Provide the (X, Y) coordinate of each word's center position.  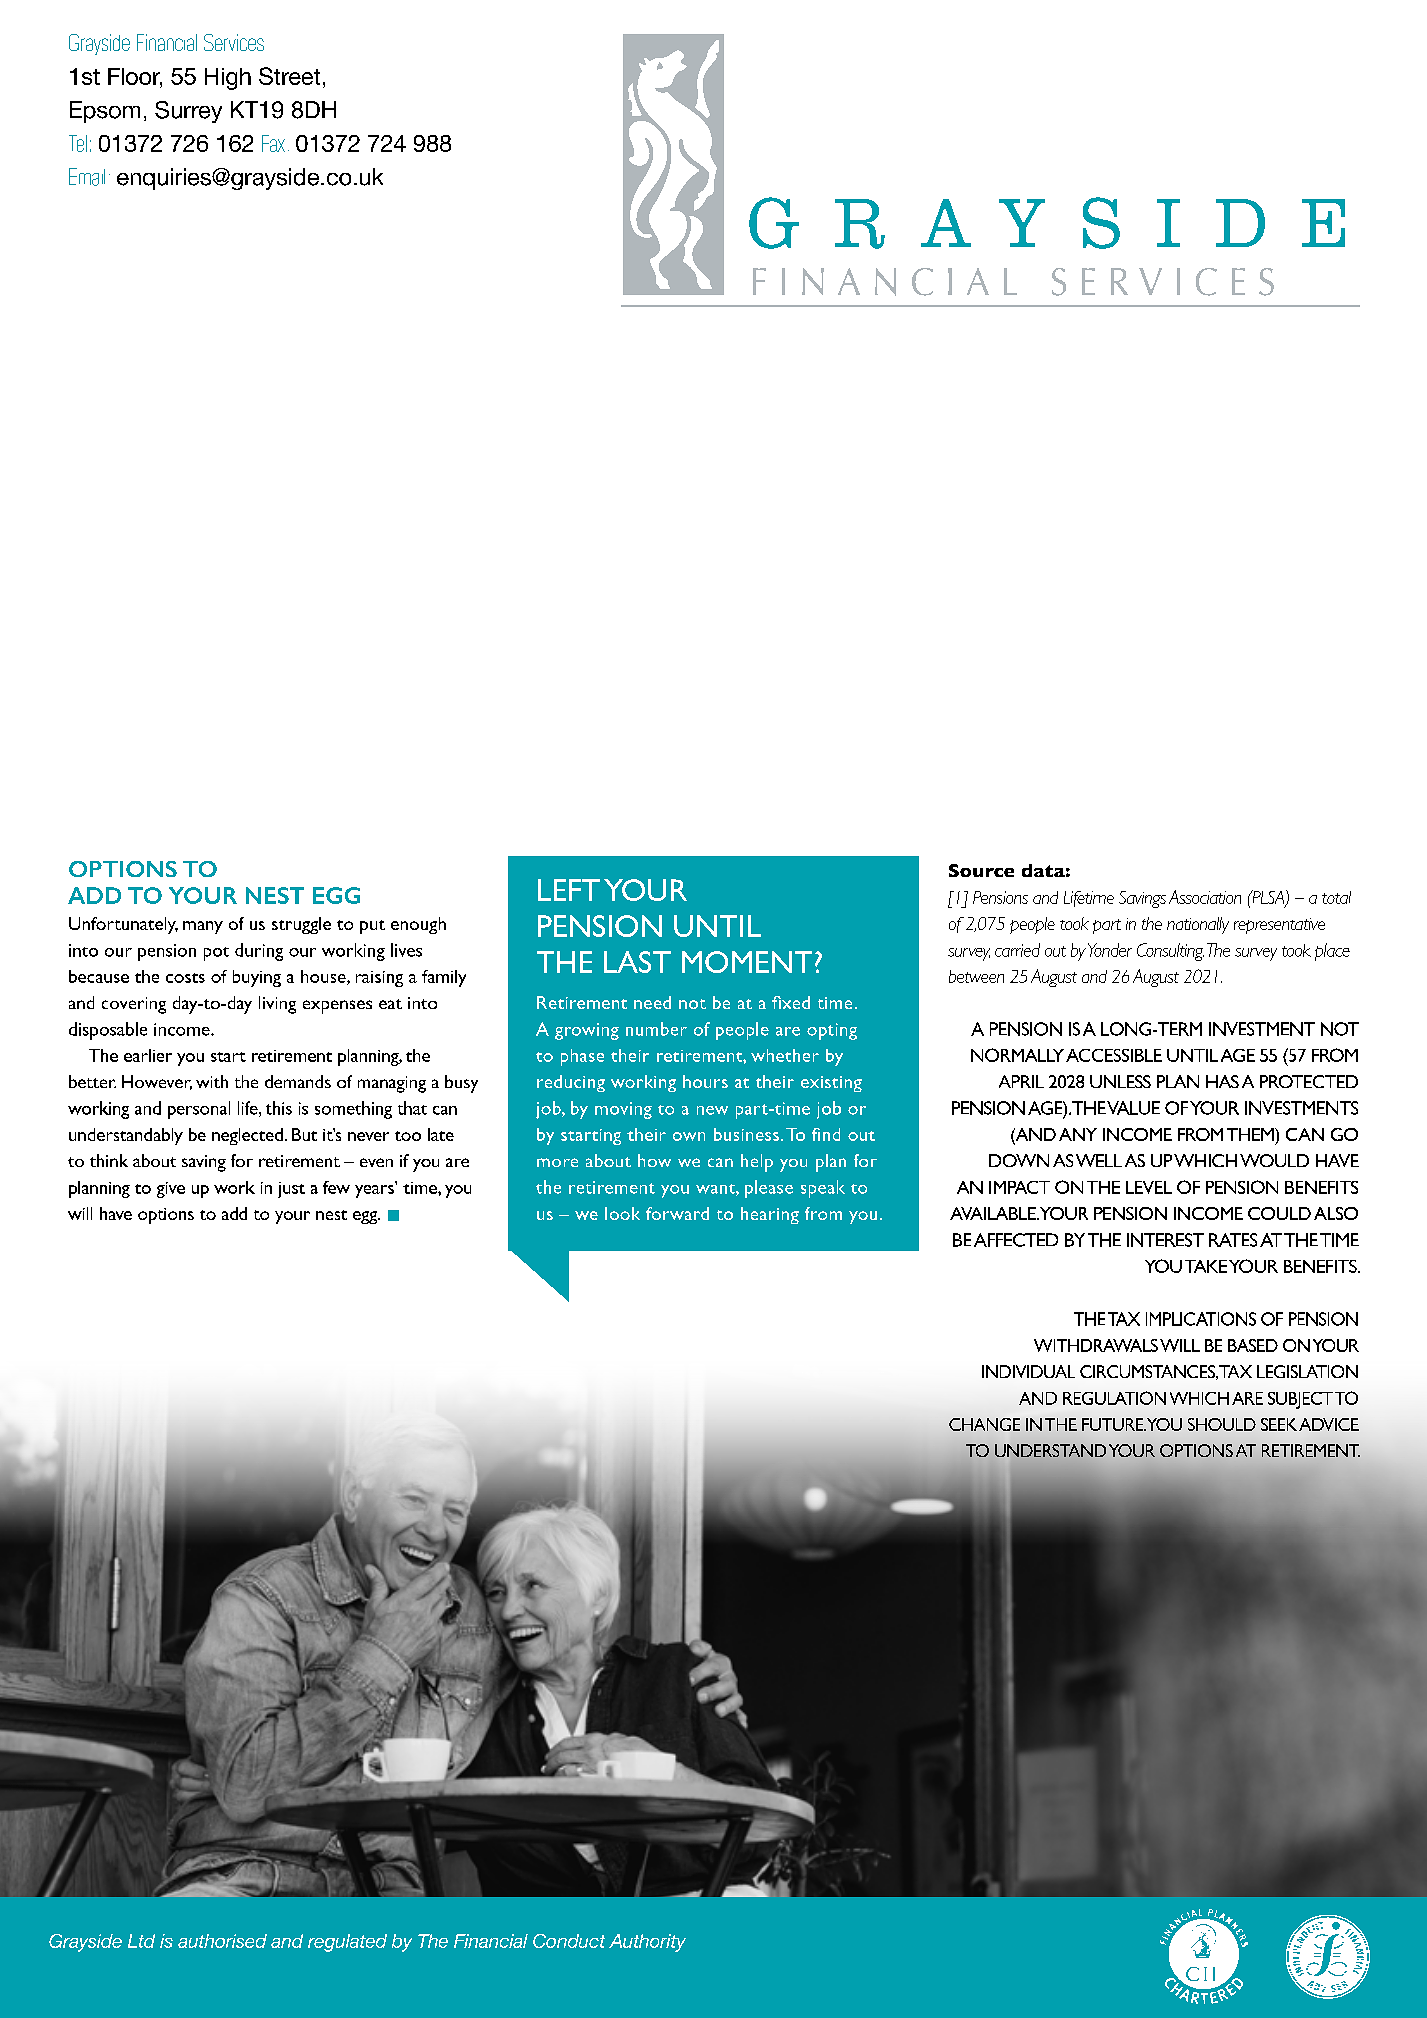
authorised (222, 1941)
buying (257, 978)
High (228, 79)
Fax (273, 143)
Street (289, 76)
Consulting (1170, 952)
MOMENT (747, 962)
